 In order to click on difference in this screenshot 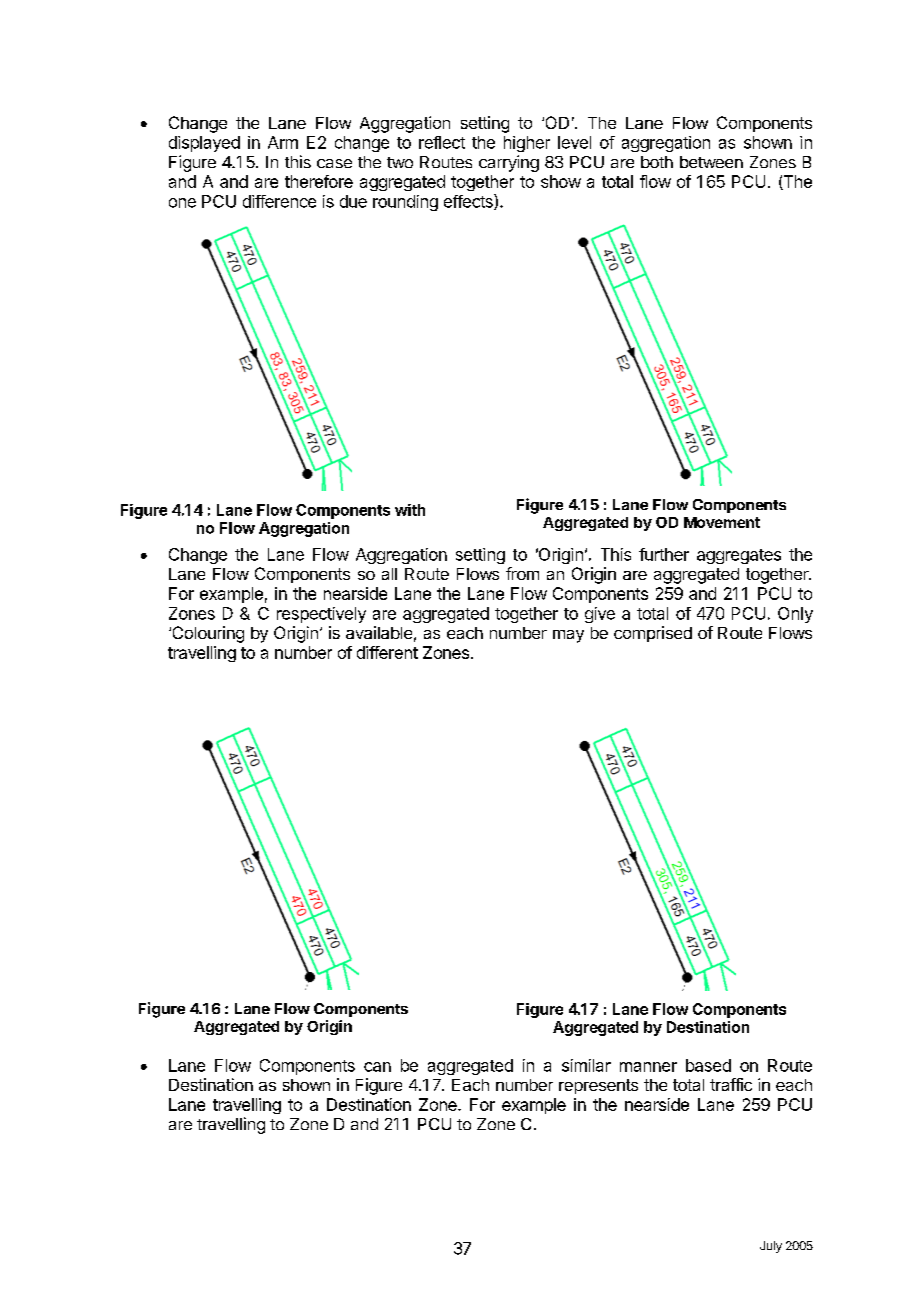, I will do `click(279, 201)`.
